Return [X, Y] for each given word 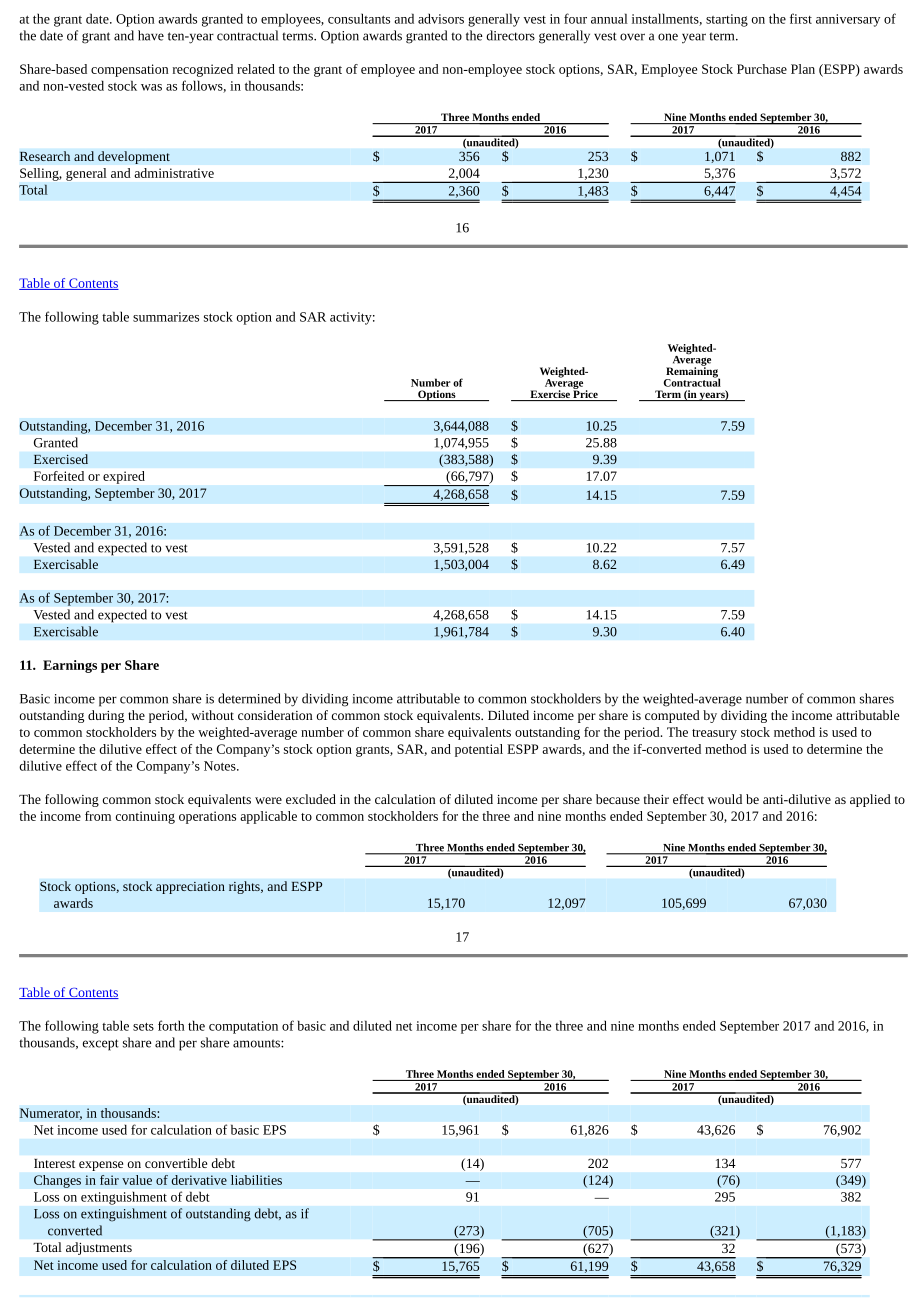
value [137, 1180]
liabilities [256, 1180]
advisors [441, 18]
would [725, 799]
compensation [130, 70]
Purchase [762, 69]
